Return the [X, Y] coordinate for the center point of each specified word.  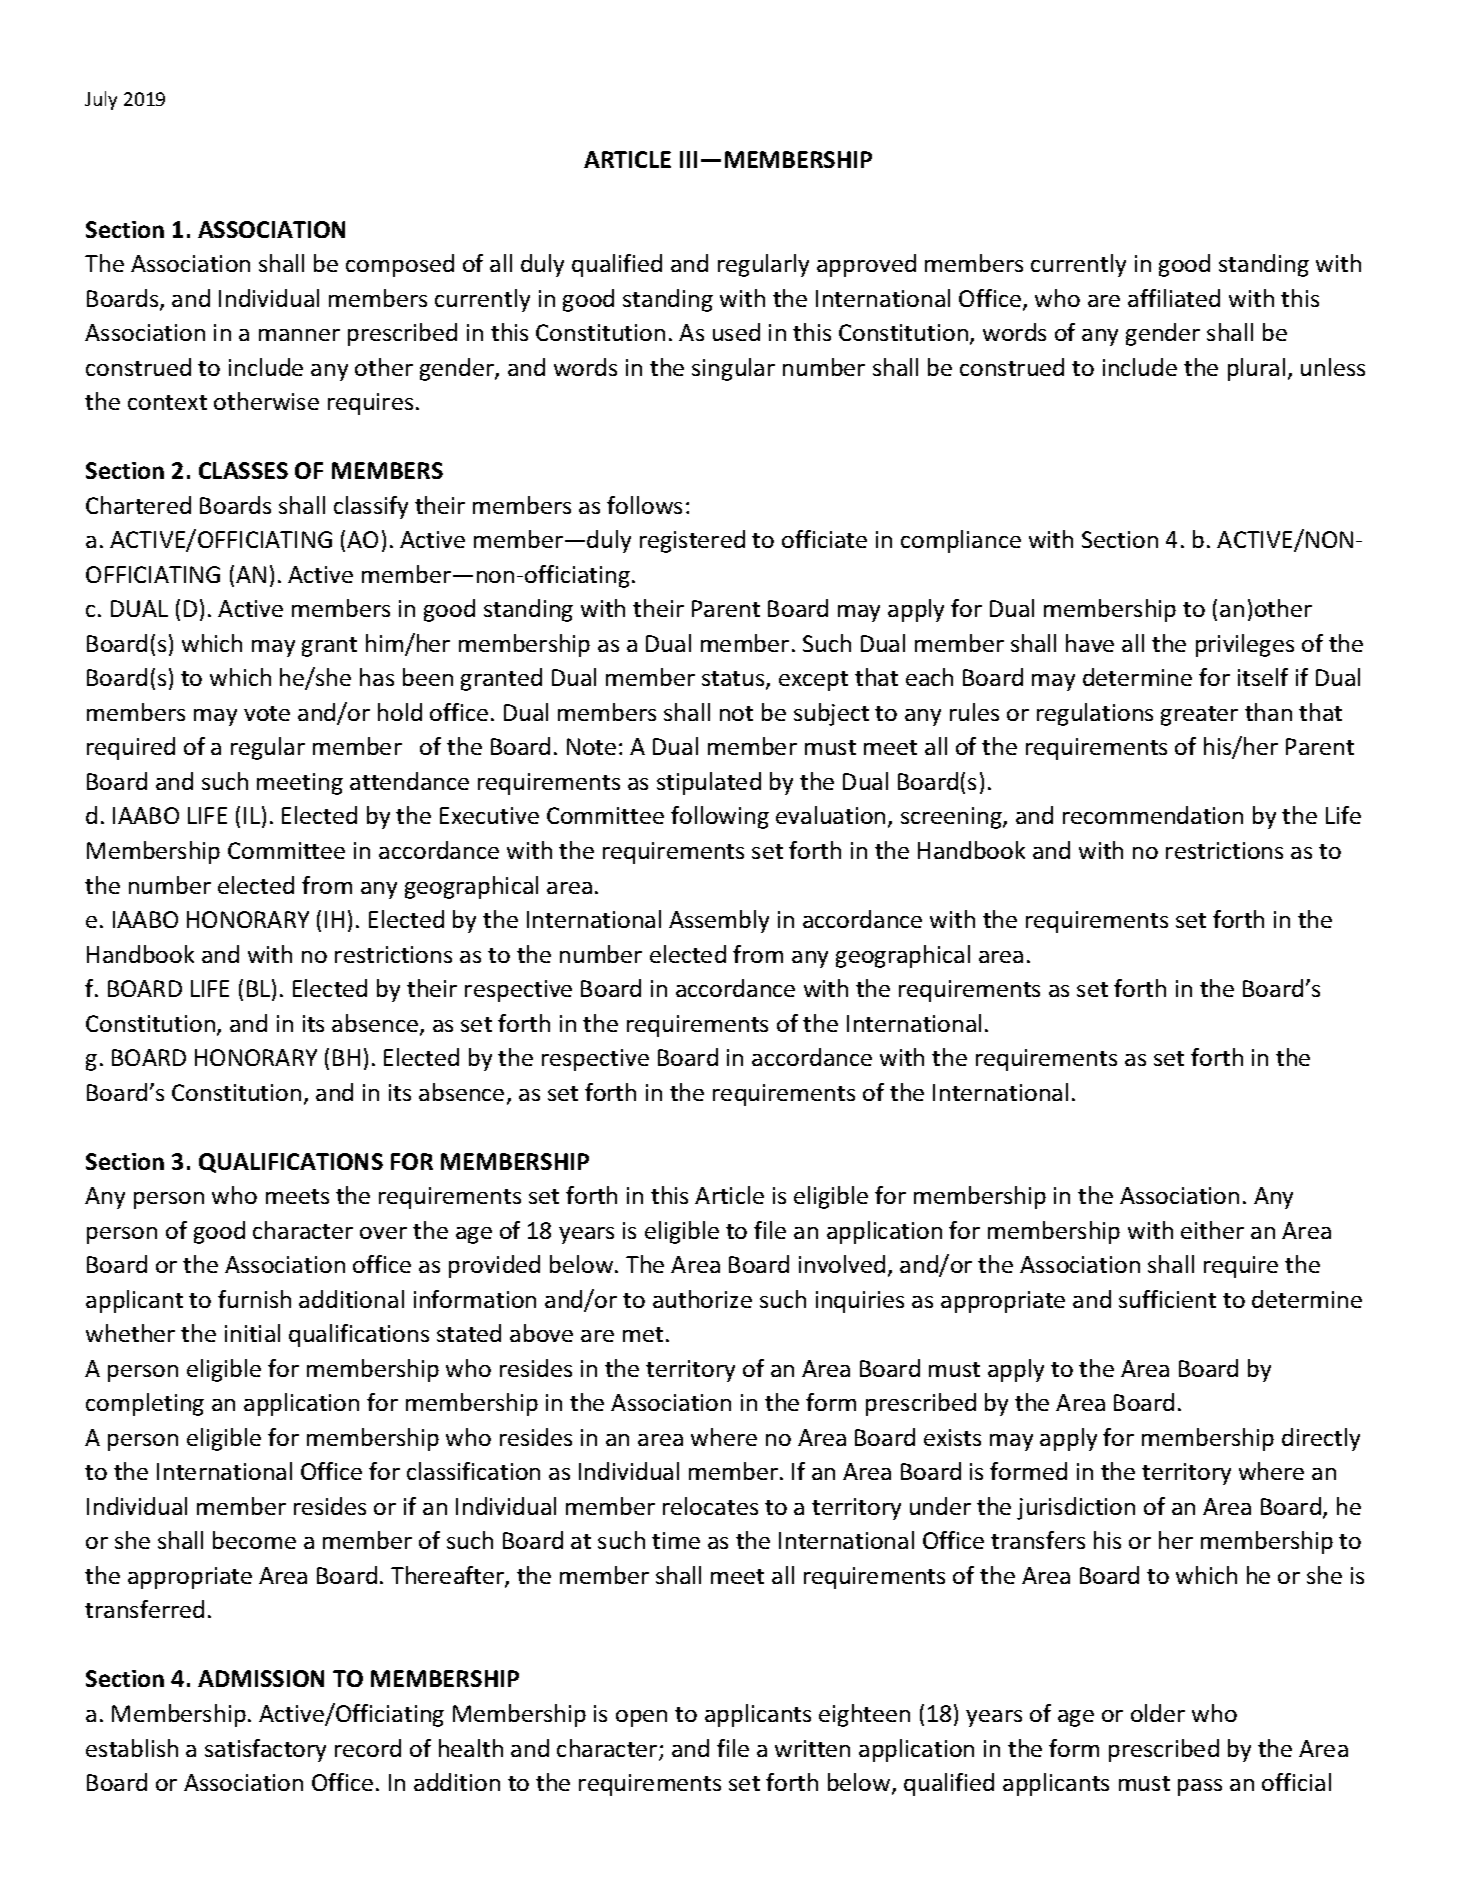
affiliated [1174, 298]
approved [866, 265]
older [1158, 1713]
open [641, 1718]
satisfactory [265, 1750]
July [101, 100]
